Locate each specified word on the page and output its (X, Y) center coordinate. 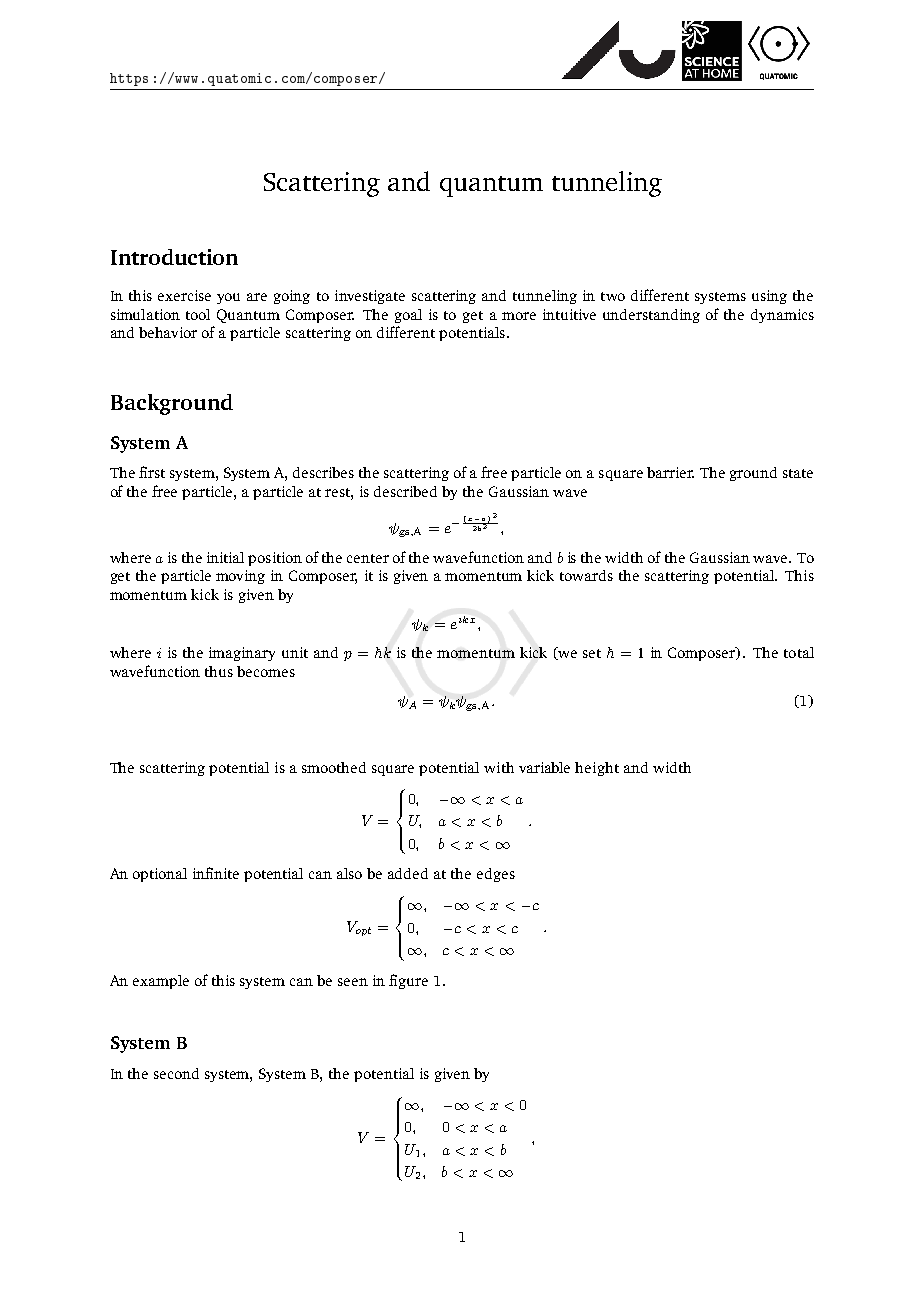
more (519, 316)
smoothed (334, 767)
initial (225, 557)
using (769, 297)
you (228, 298)
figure (408, 981)
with (499, 767)
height (597, 769)
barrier (670, 472)
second (176, 1073)
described (405, 491)
